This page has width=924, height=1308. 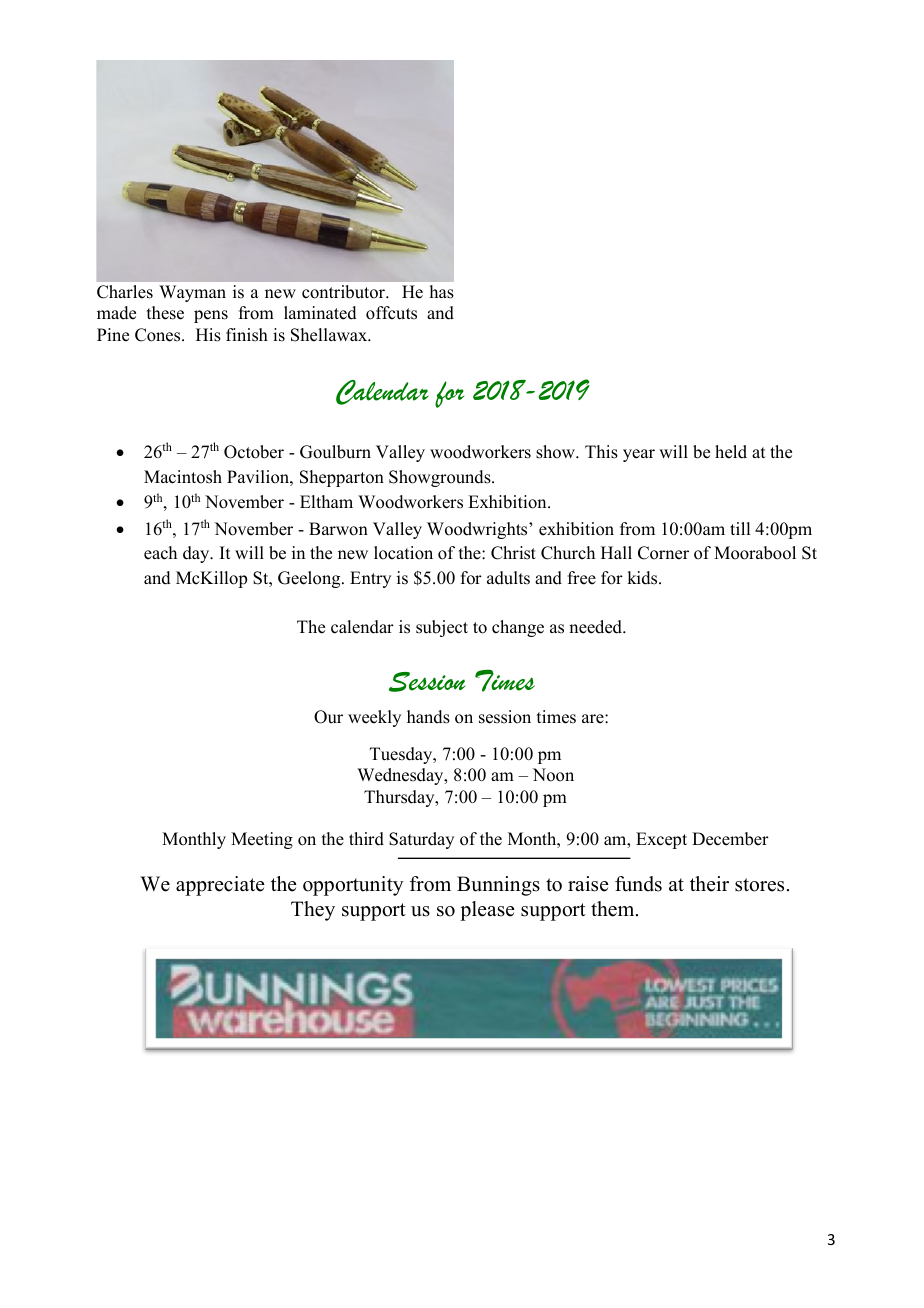 I want to click on pens, so click(x=211, y=316).
